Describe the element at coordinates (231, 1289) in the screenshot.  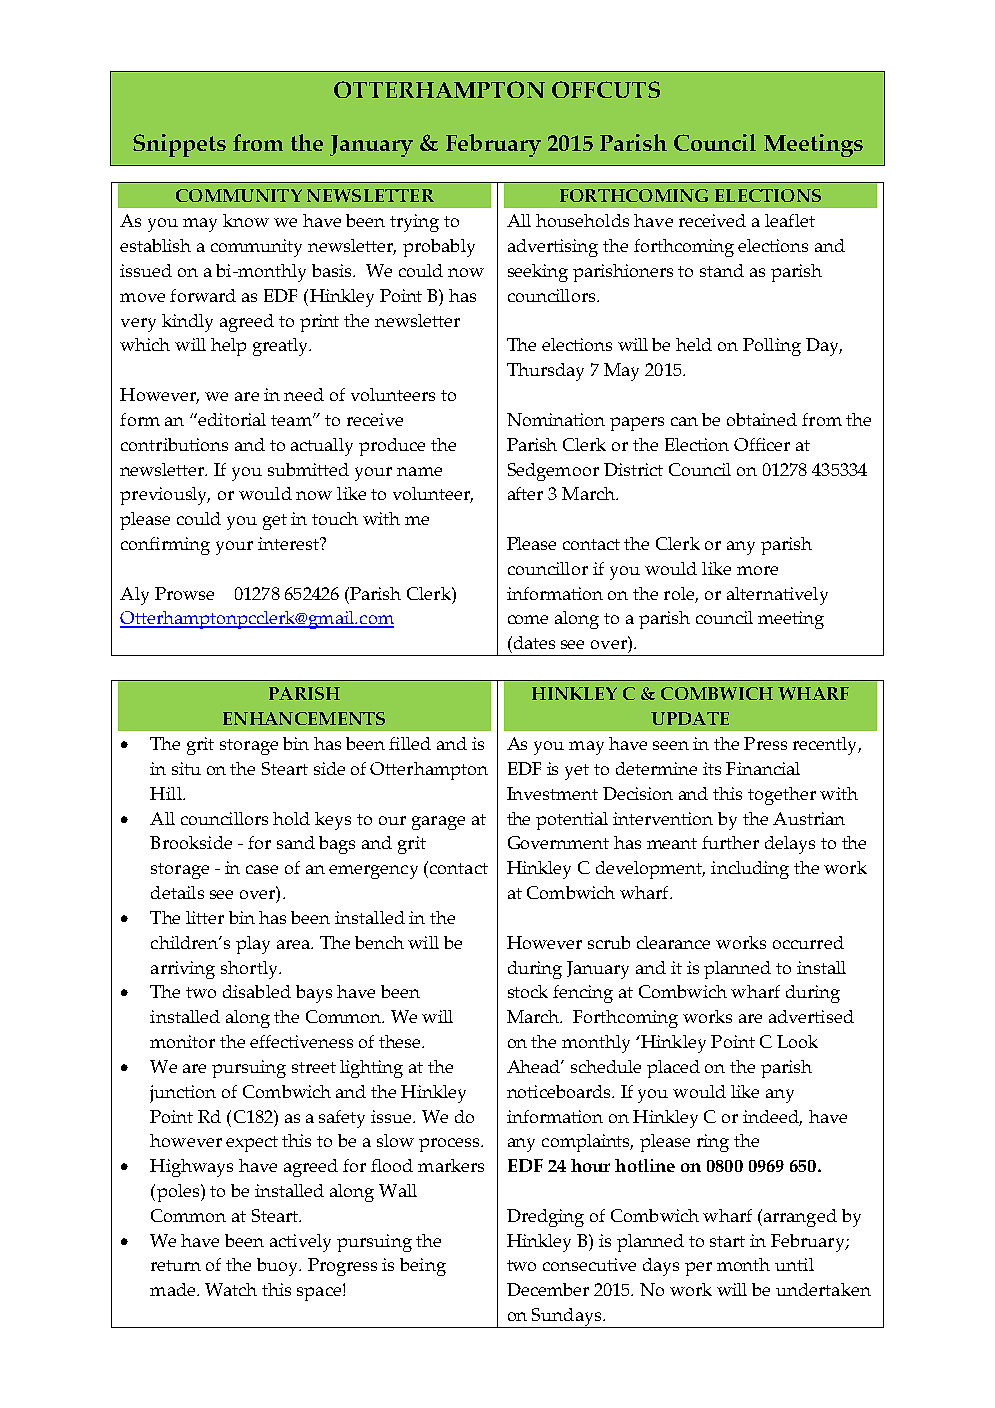
I see `Watch` at that location.
